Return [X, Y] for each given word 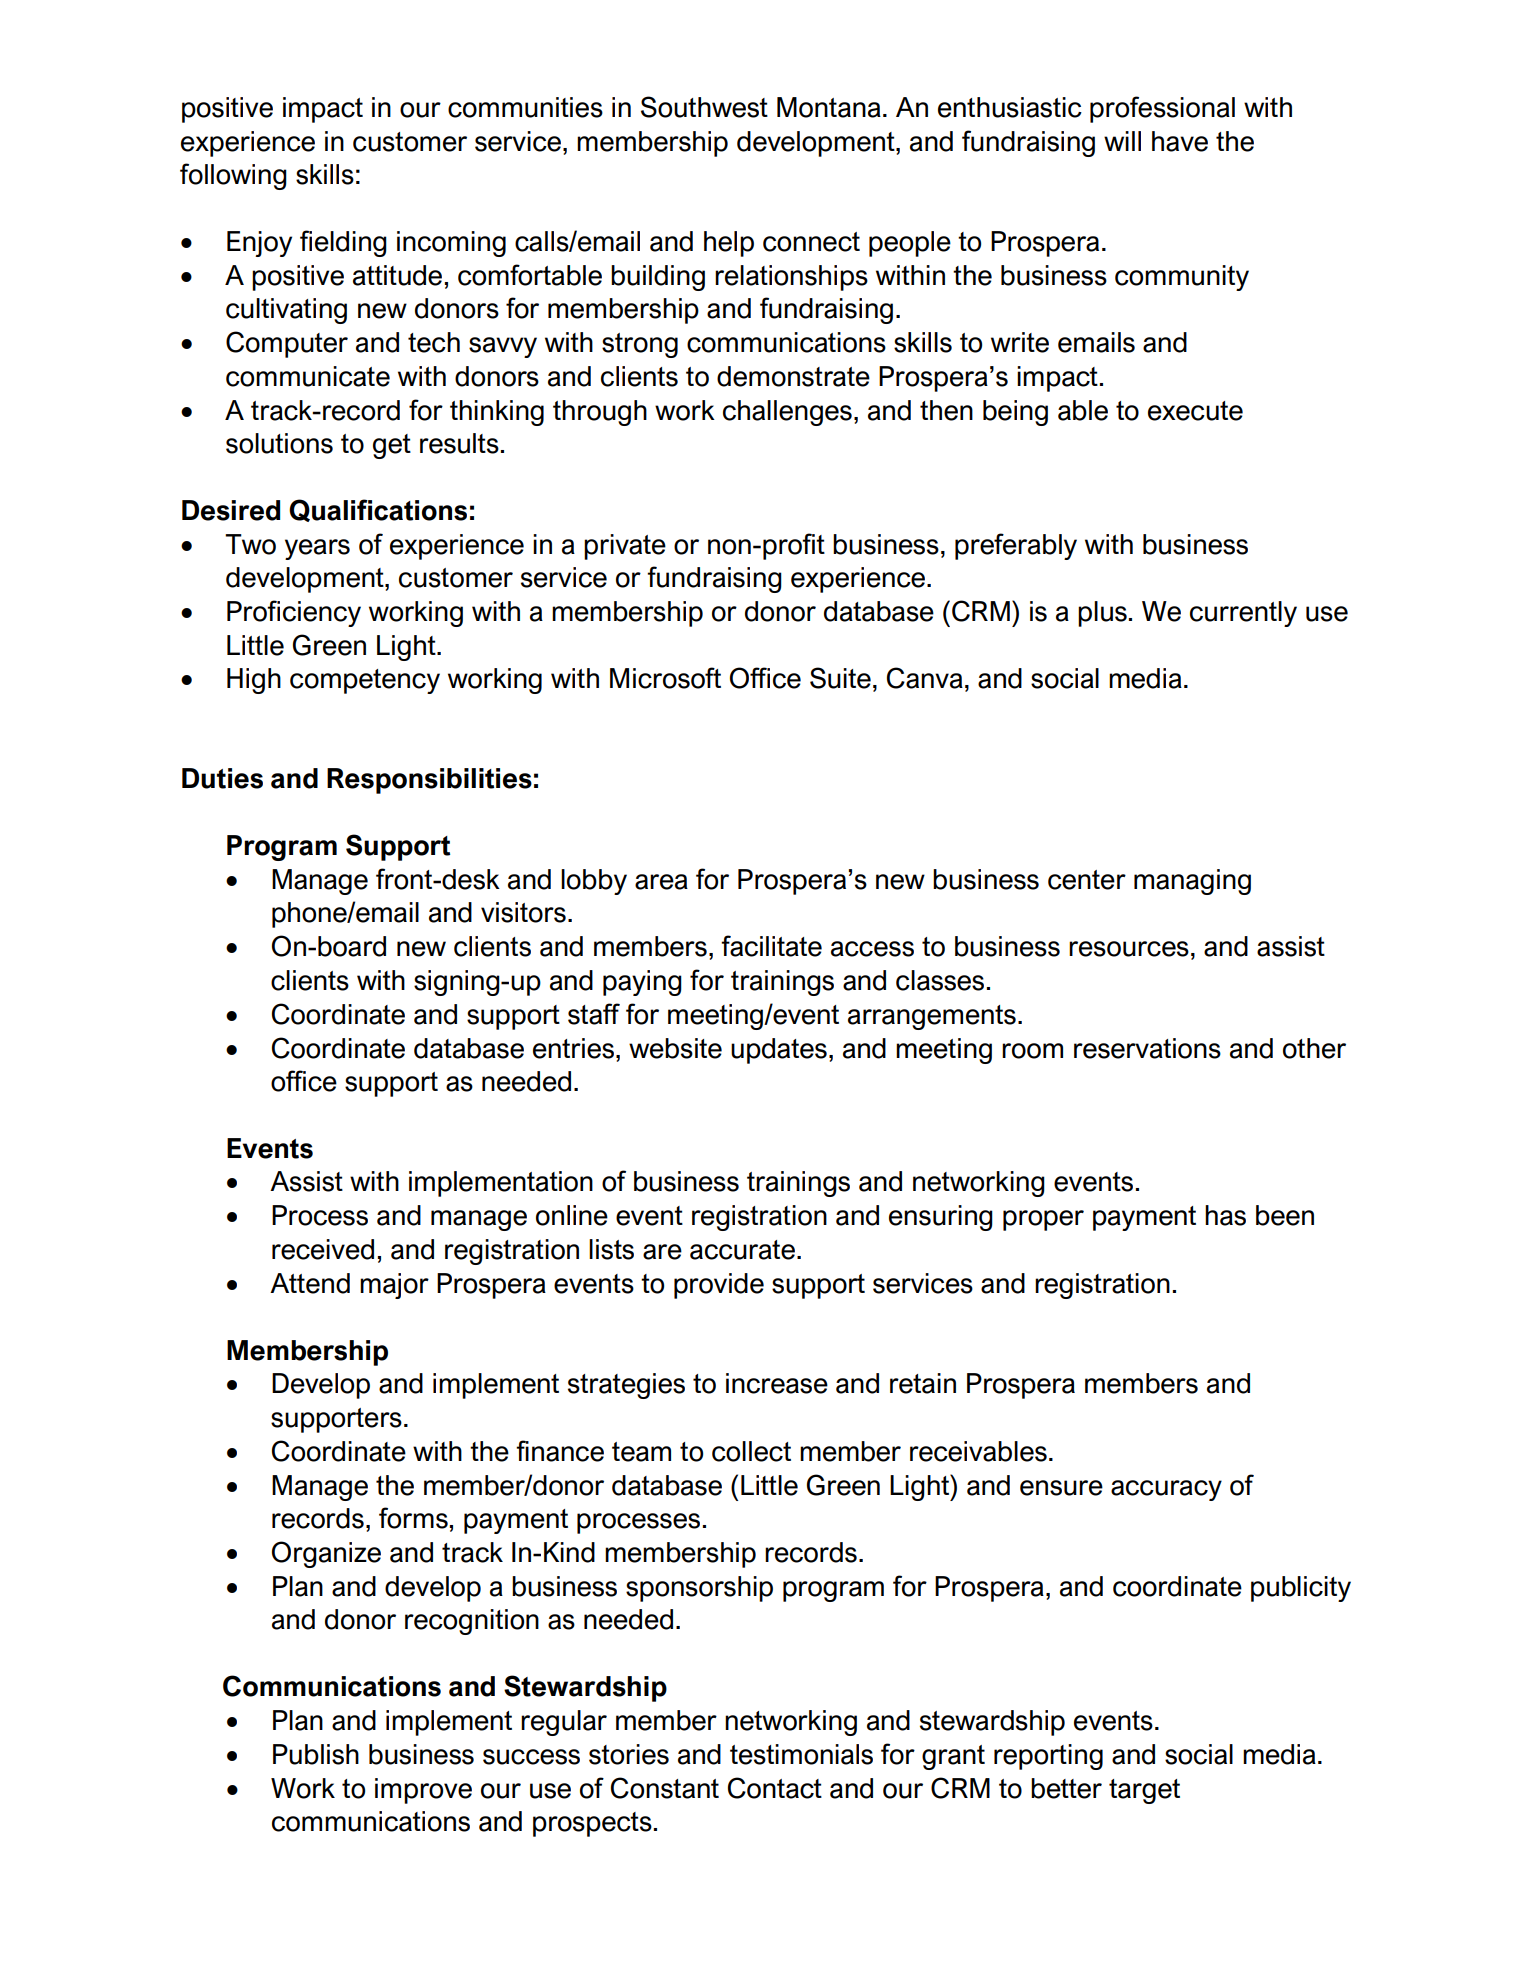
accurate [742, 1250]
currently [1243, 614]
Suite [840, 678]
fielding [343, 243]
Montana [829, 107]
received [323, 1249]
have [1180, 141]
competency [365, 681]
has [1225, 1215]
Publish [316, 1754]
